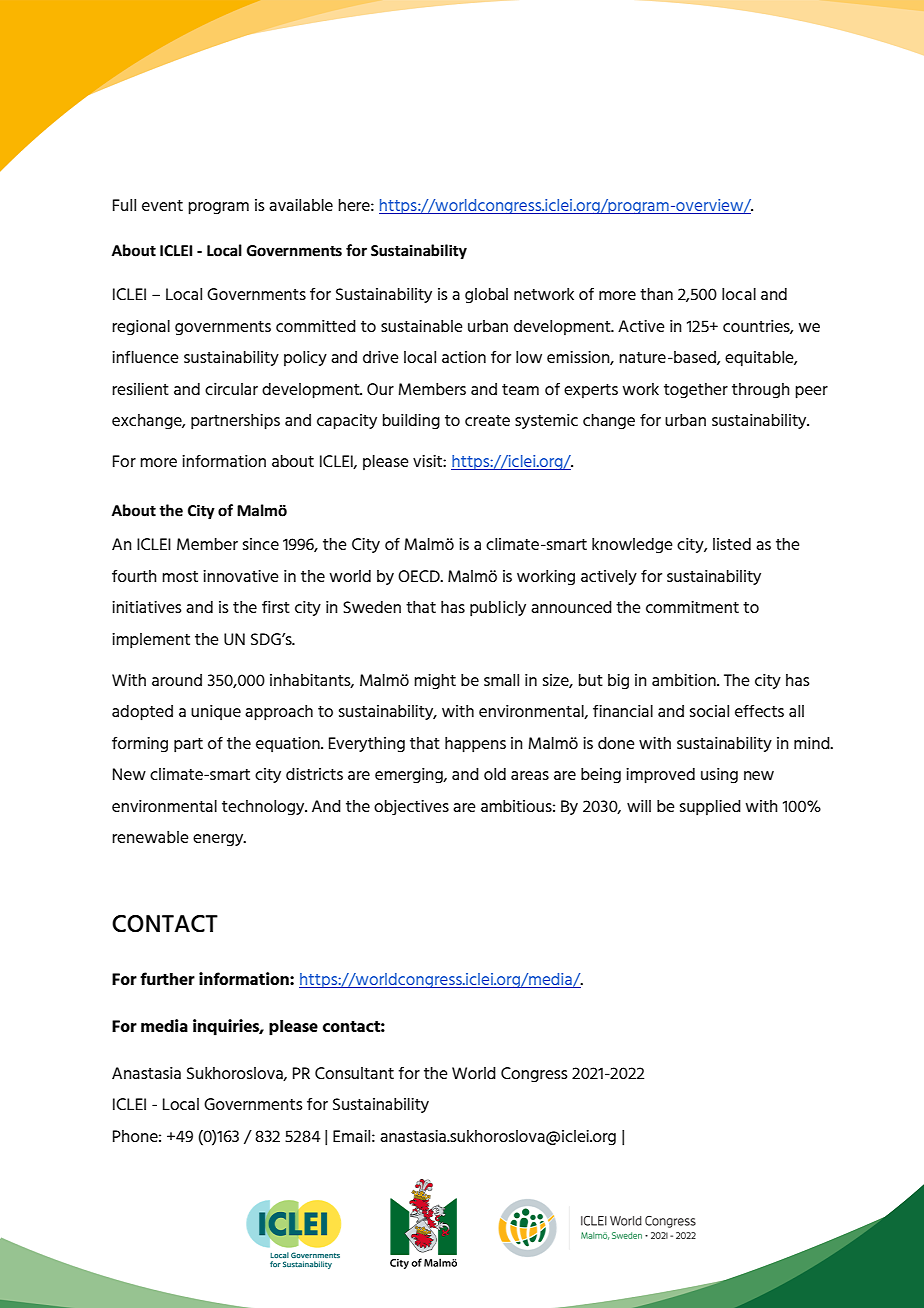 This document has height=1308, width=924. Describe the element at coordinates (411, 807) in the document. I see `objectives` at that location.
